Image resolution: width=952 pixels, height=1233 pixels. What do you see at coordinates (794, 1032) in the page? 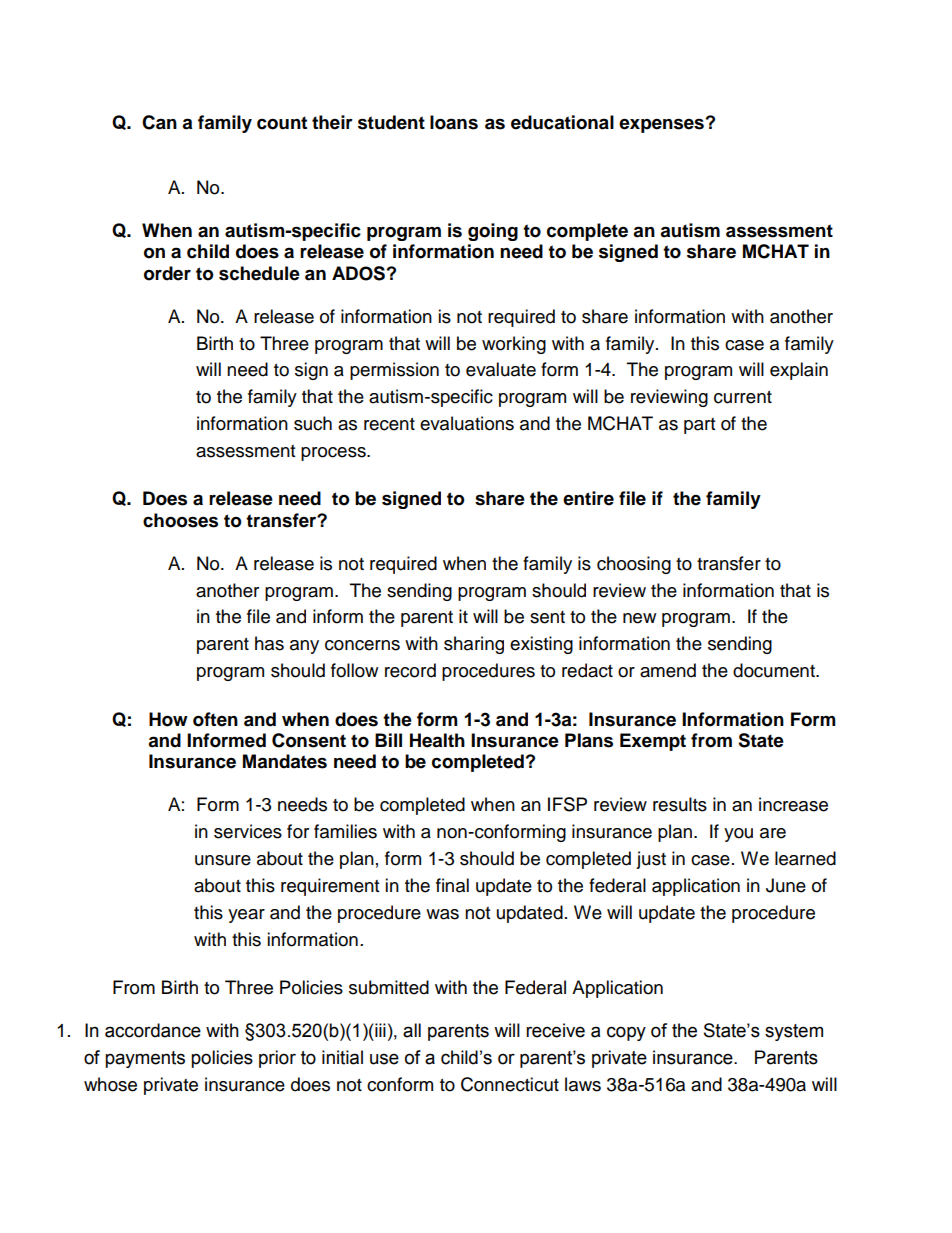
I see `system` at bounding box center [794, 1032].
